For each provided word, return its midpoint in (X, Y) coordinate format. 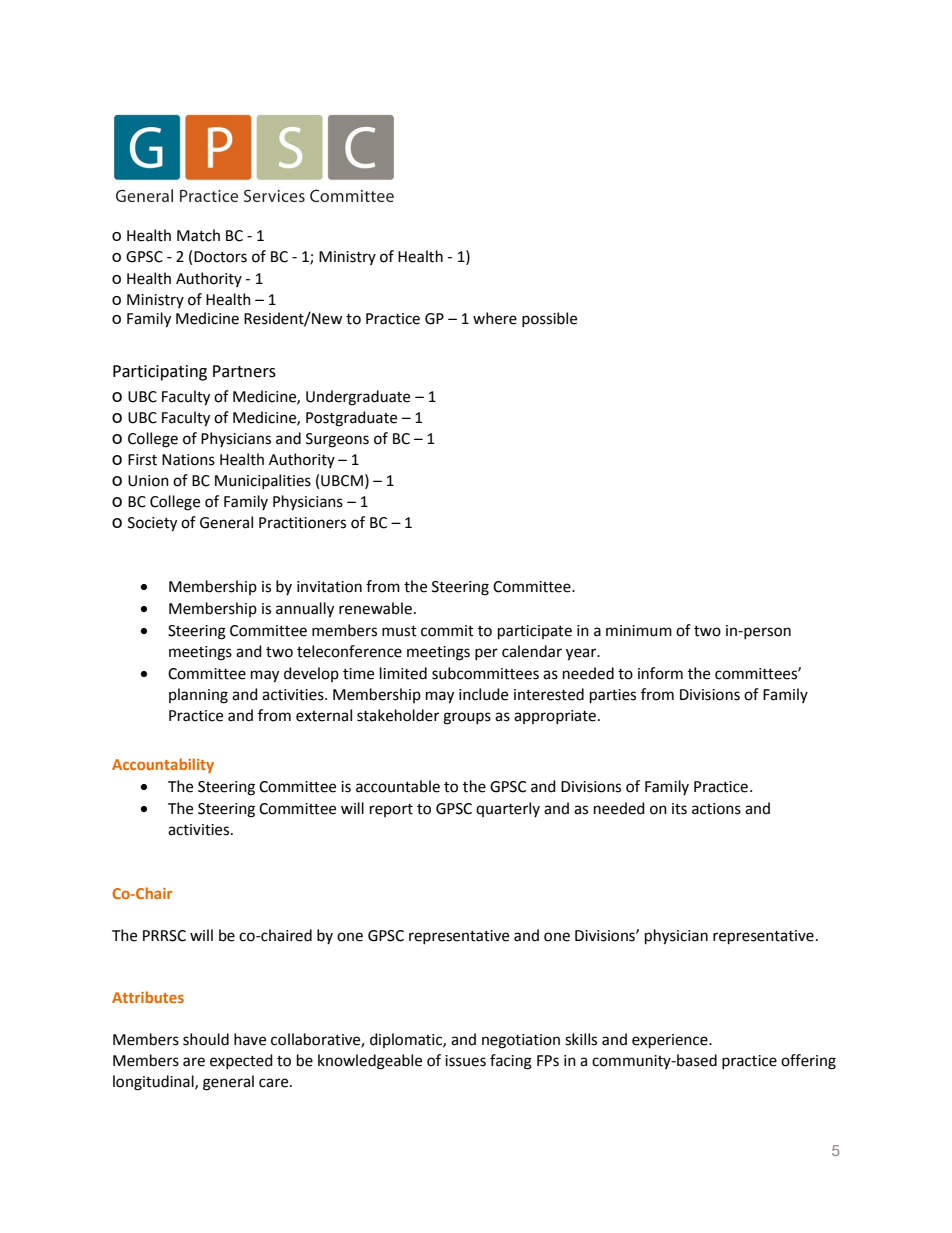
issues (465, 1061)
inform (660, 673)
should (206, 1039)
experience (671, 1041)
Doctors (220, 257)
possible (549, 319)
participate (535, 632)
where (495, 318)
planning (198, 696)
